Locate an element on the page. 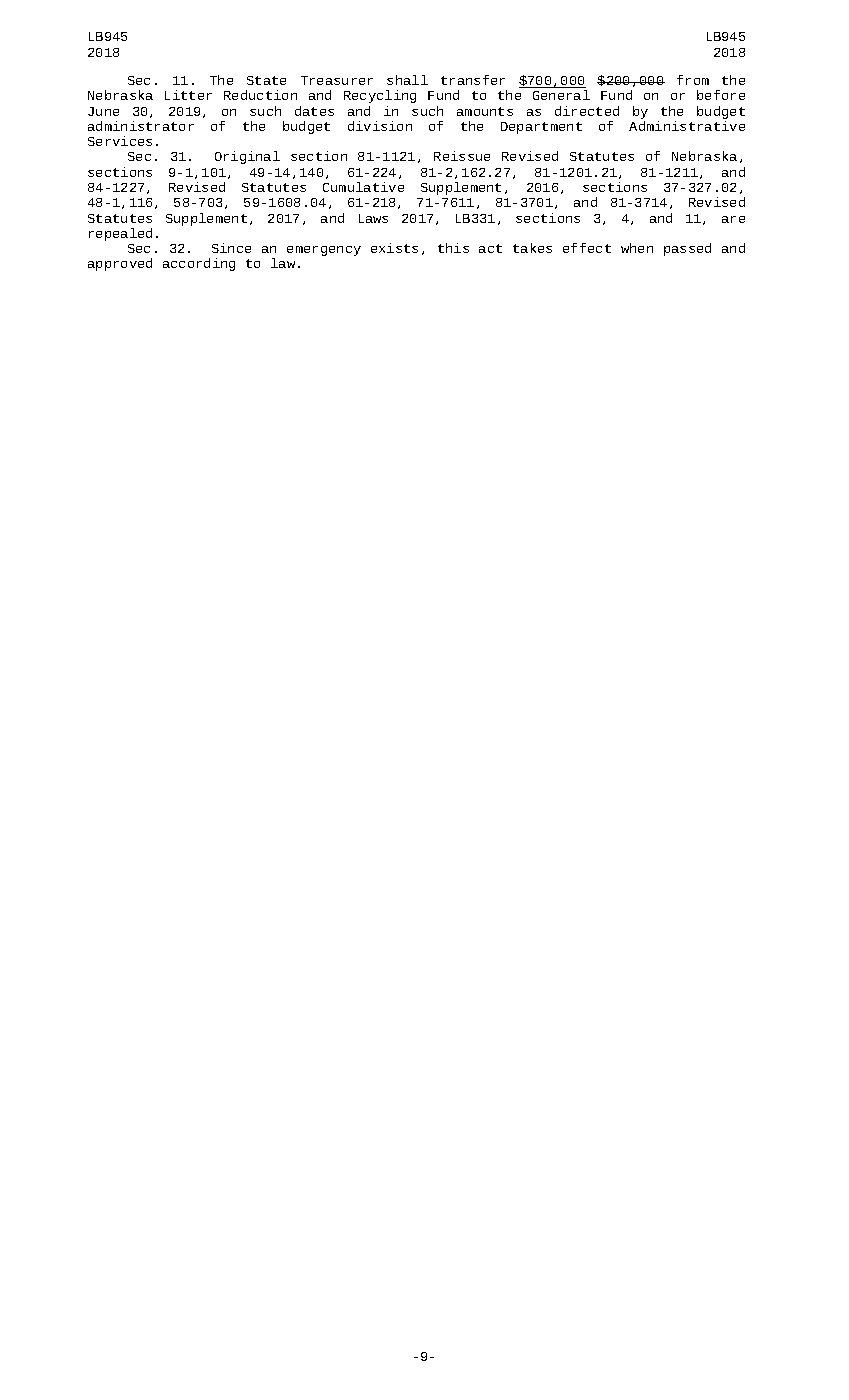 Image resolution: width=849 pixels, height=1400 pixels. exists is located at coordinates (394, 248).
